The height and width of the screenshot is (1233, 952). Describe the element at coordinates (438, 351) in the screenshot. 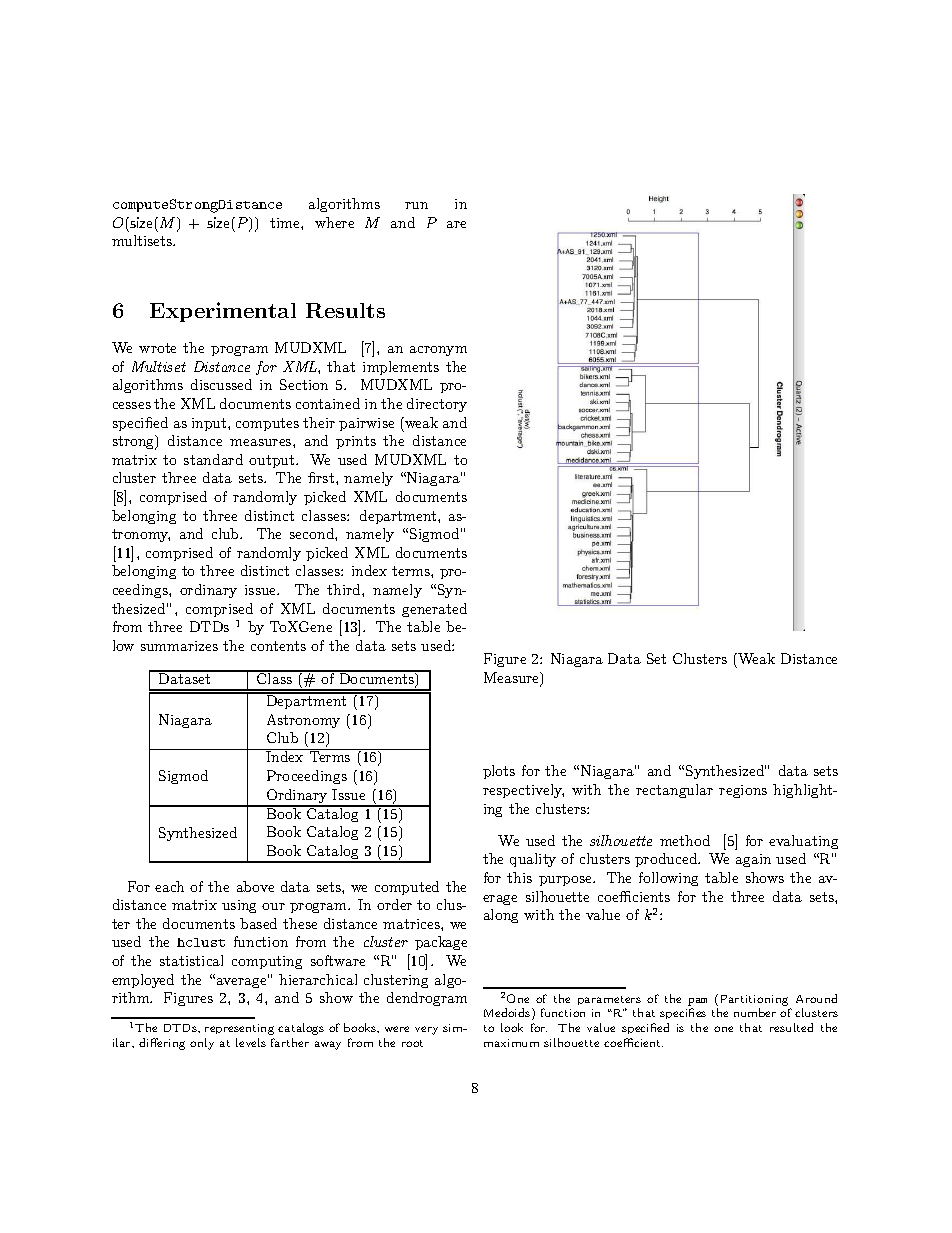

I see `acronym` at that location.
